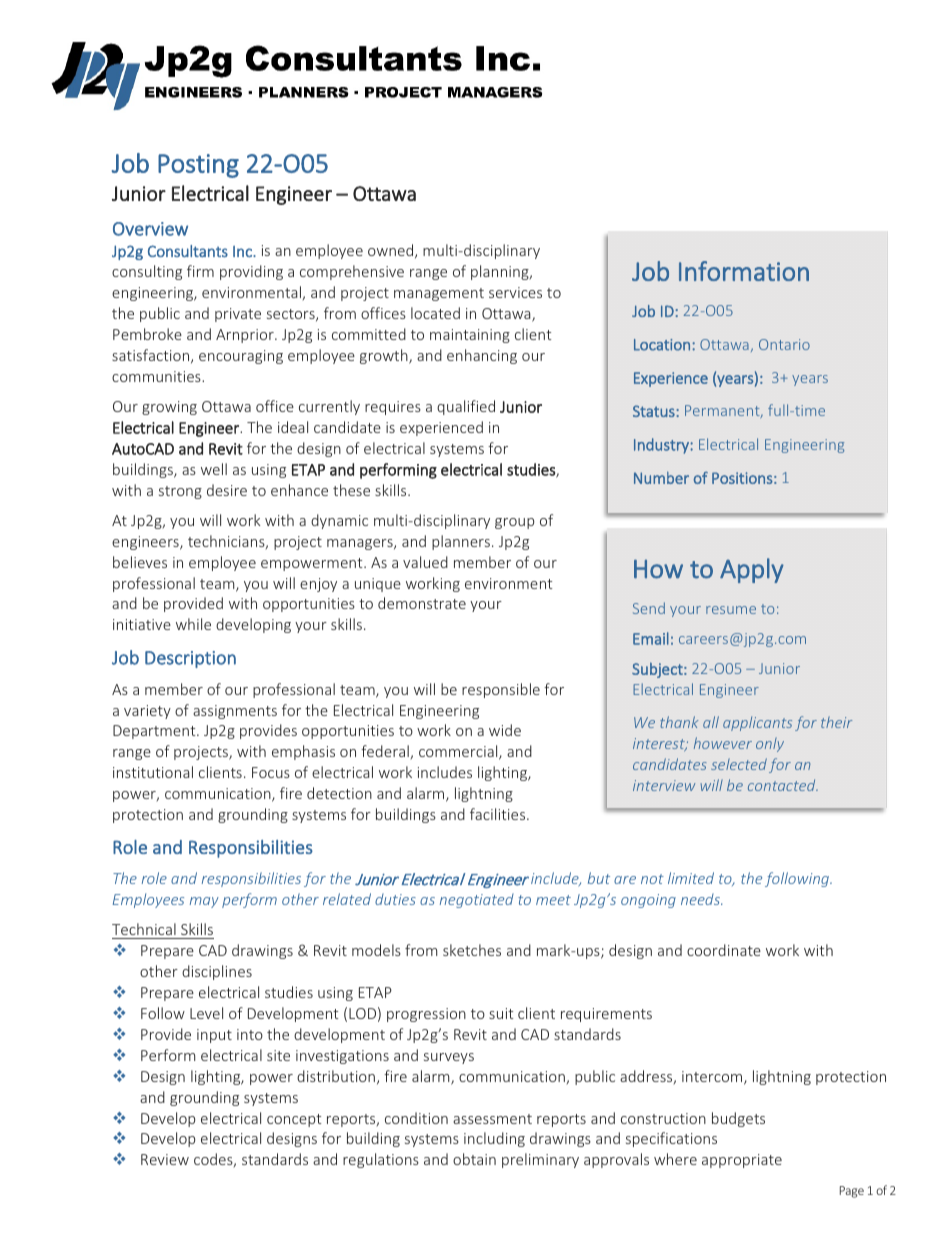  I want to click on services, so click(515, 292).
